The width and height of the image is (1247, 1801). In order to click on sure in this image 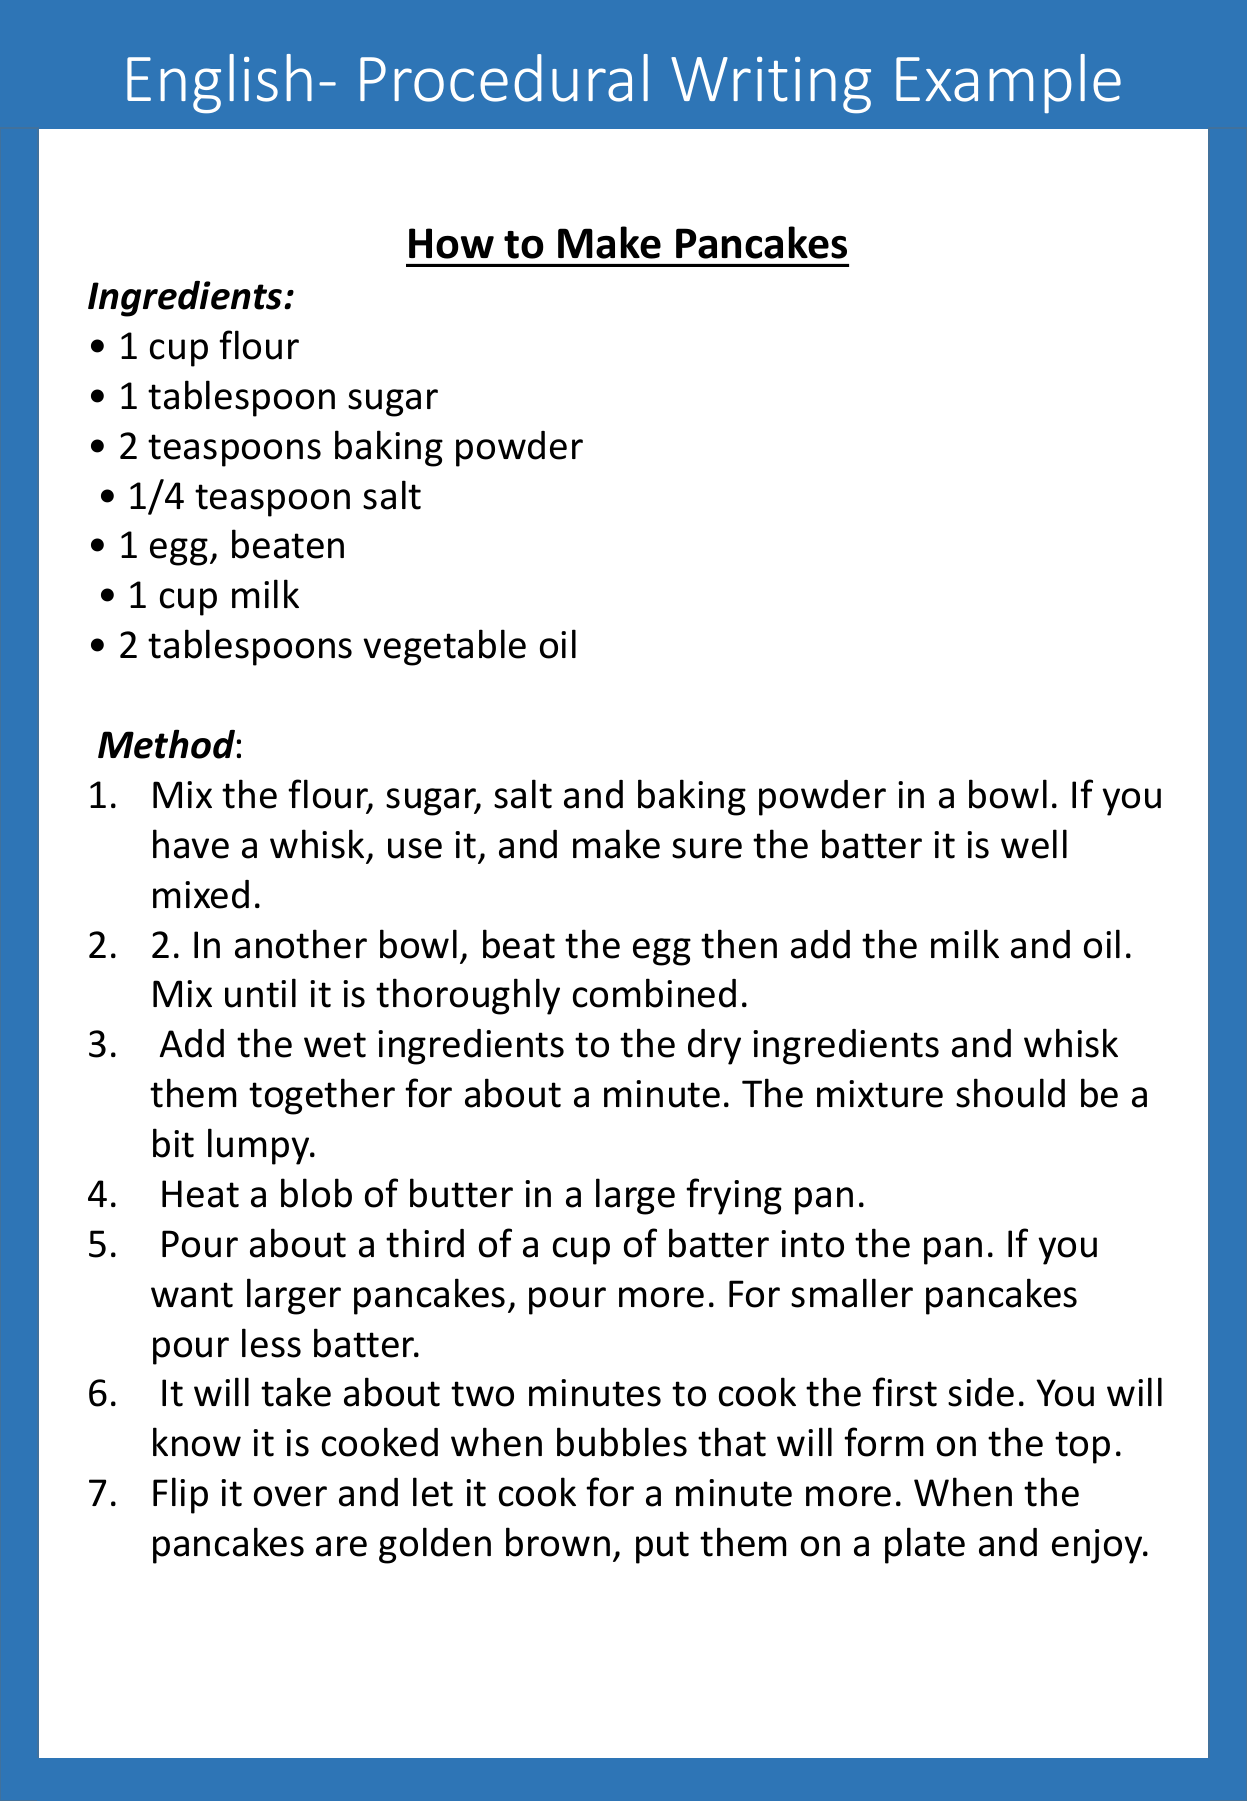, I will do `click(707, 848)`.
